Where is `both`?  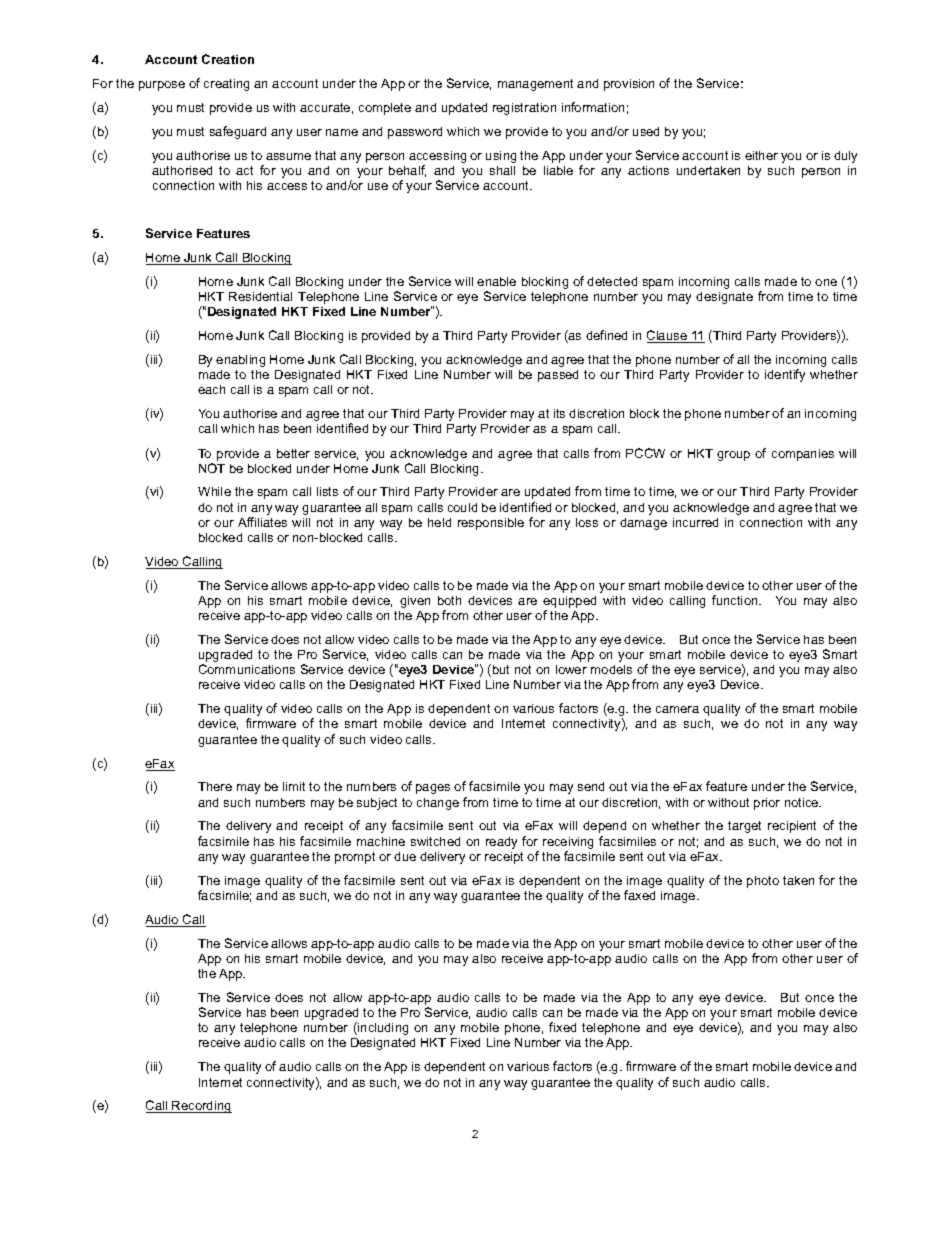 both is located at coordinates (449, 600).
